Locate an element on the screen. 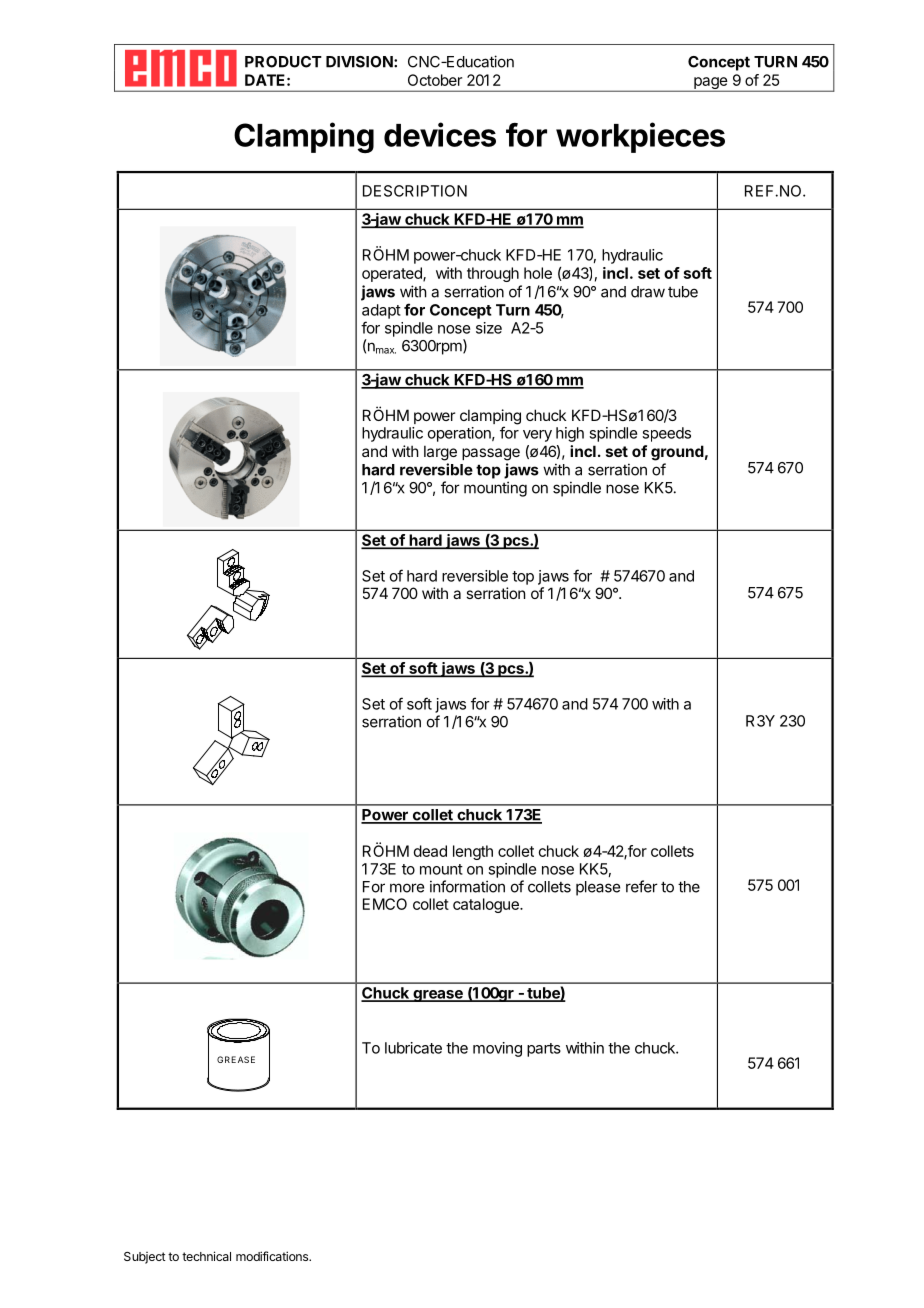 This screenshot has height=1308, width=924. large is located at coordinates (440, 453).
